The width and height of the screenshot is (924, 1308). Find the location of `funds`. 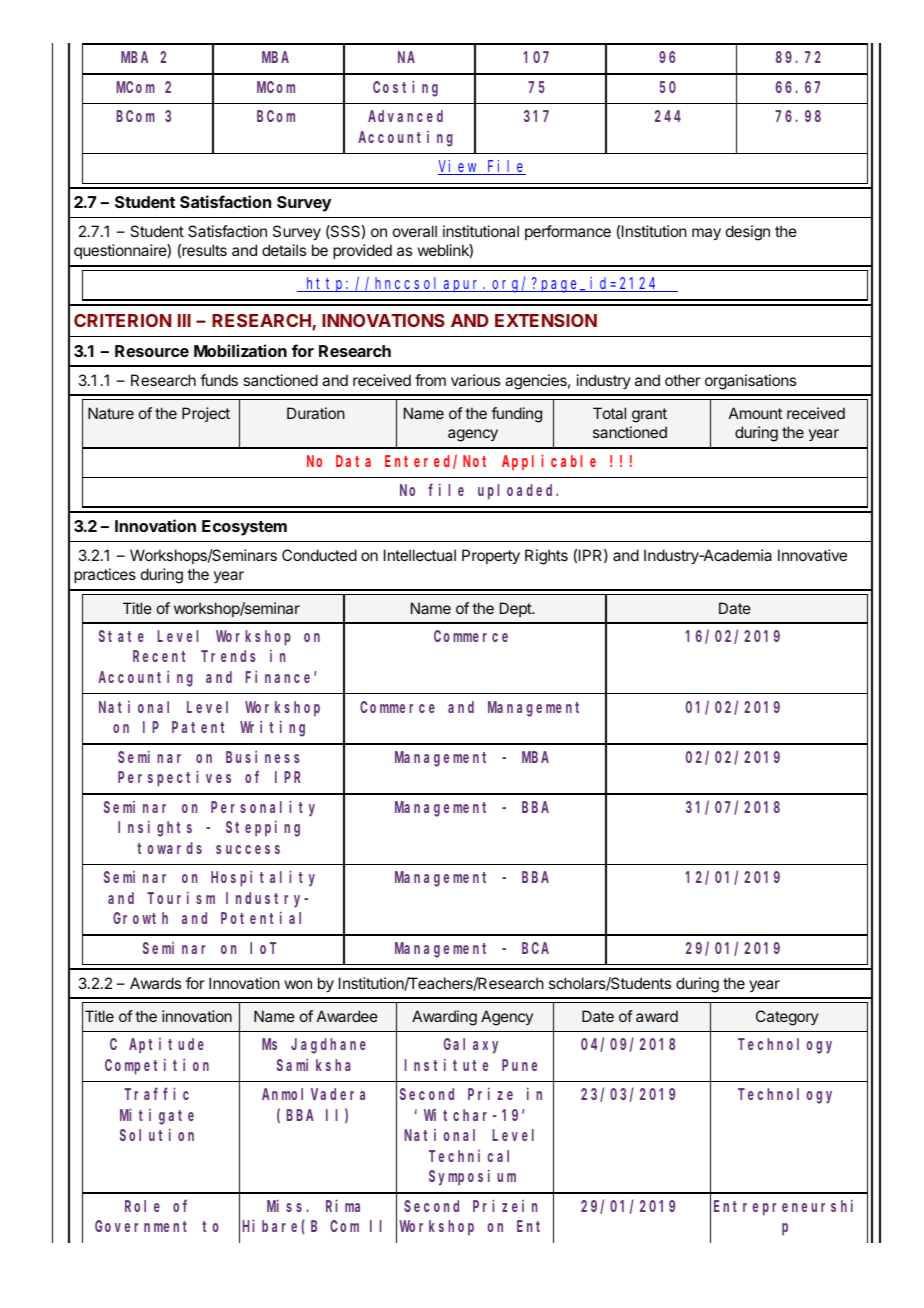

funds is located at coordinates (219, 380).
